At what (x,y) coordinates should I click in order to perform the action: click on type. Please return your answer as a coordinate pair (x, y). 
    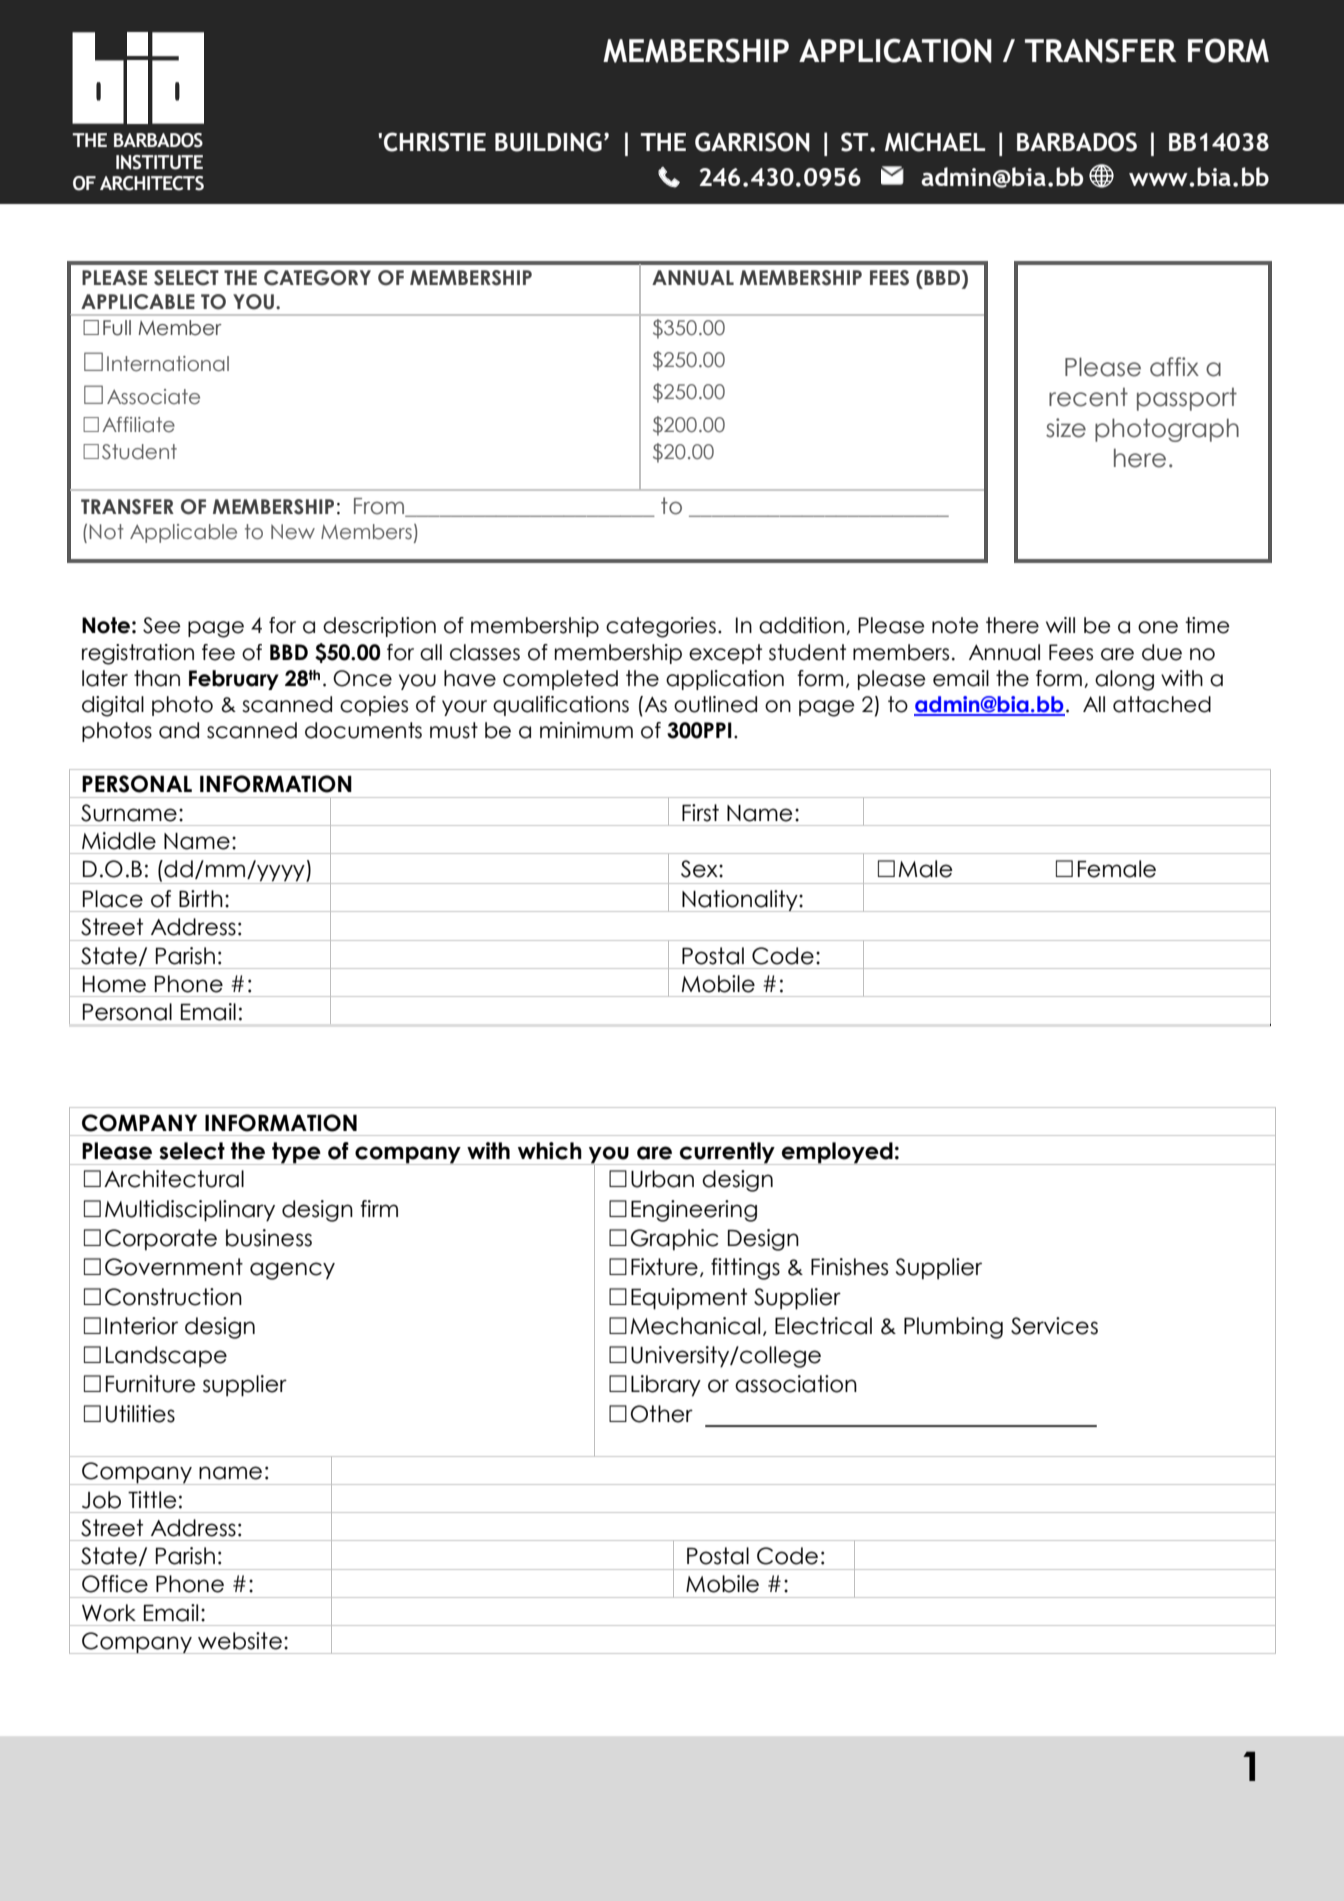
    Looking at the image, I should click on (296, 1153).
